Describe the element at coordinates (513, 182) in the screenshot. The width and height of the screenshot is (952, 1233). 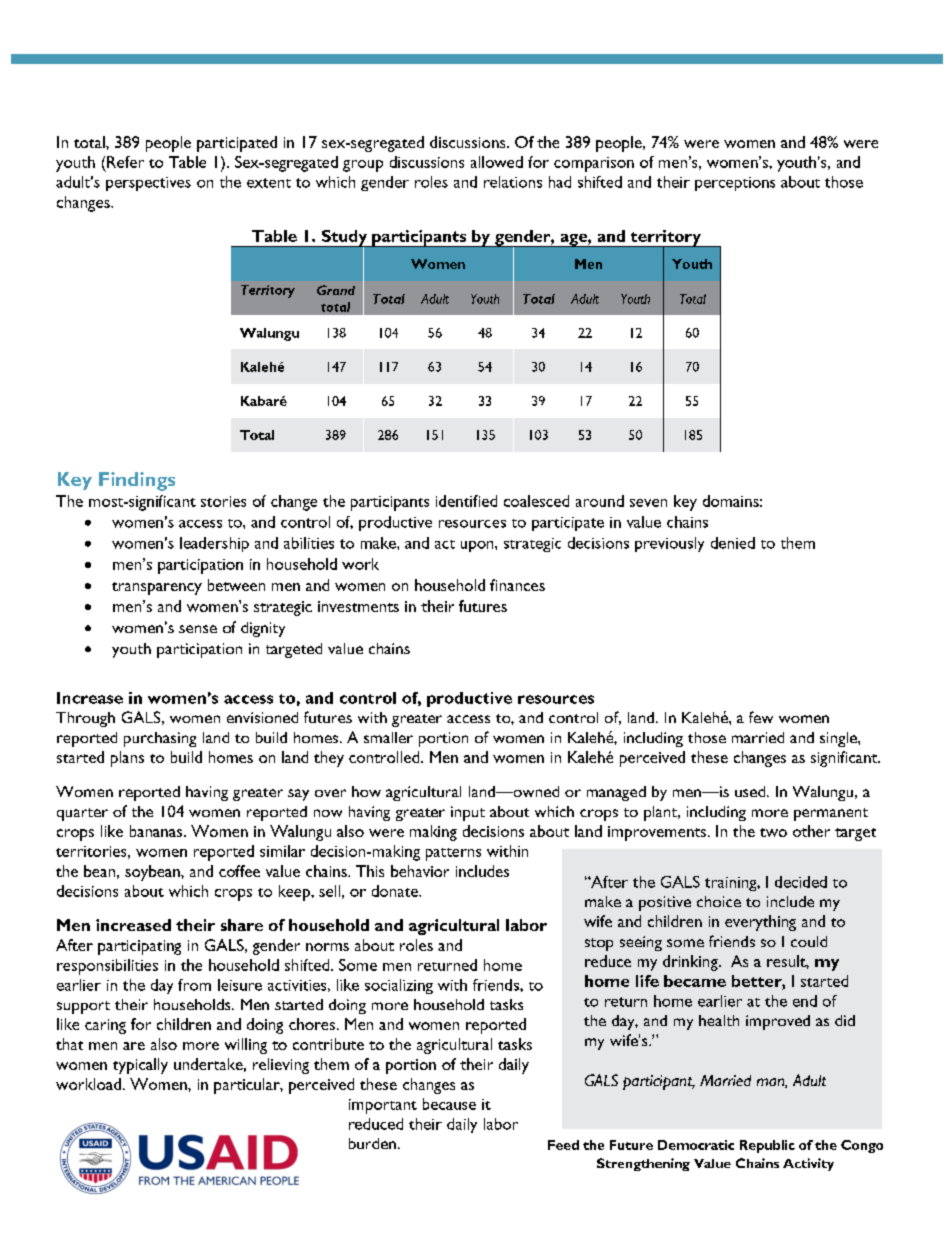
I see `relations` at that location.
